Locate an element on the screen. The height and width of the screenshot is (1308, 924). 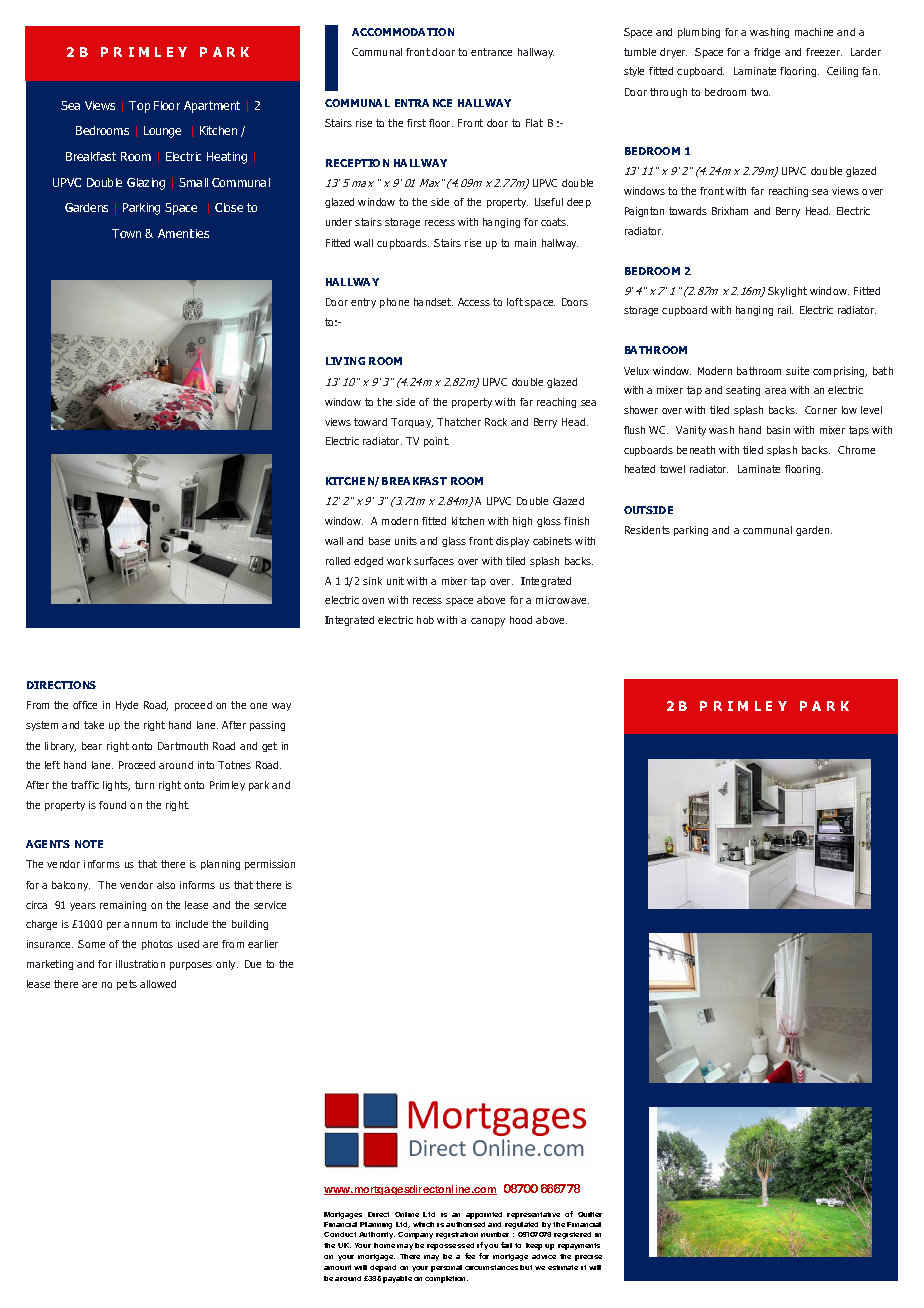
microwave is located at coordinates (562, 600).
